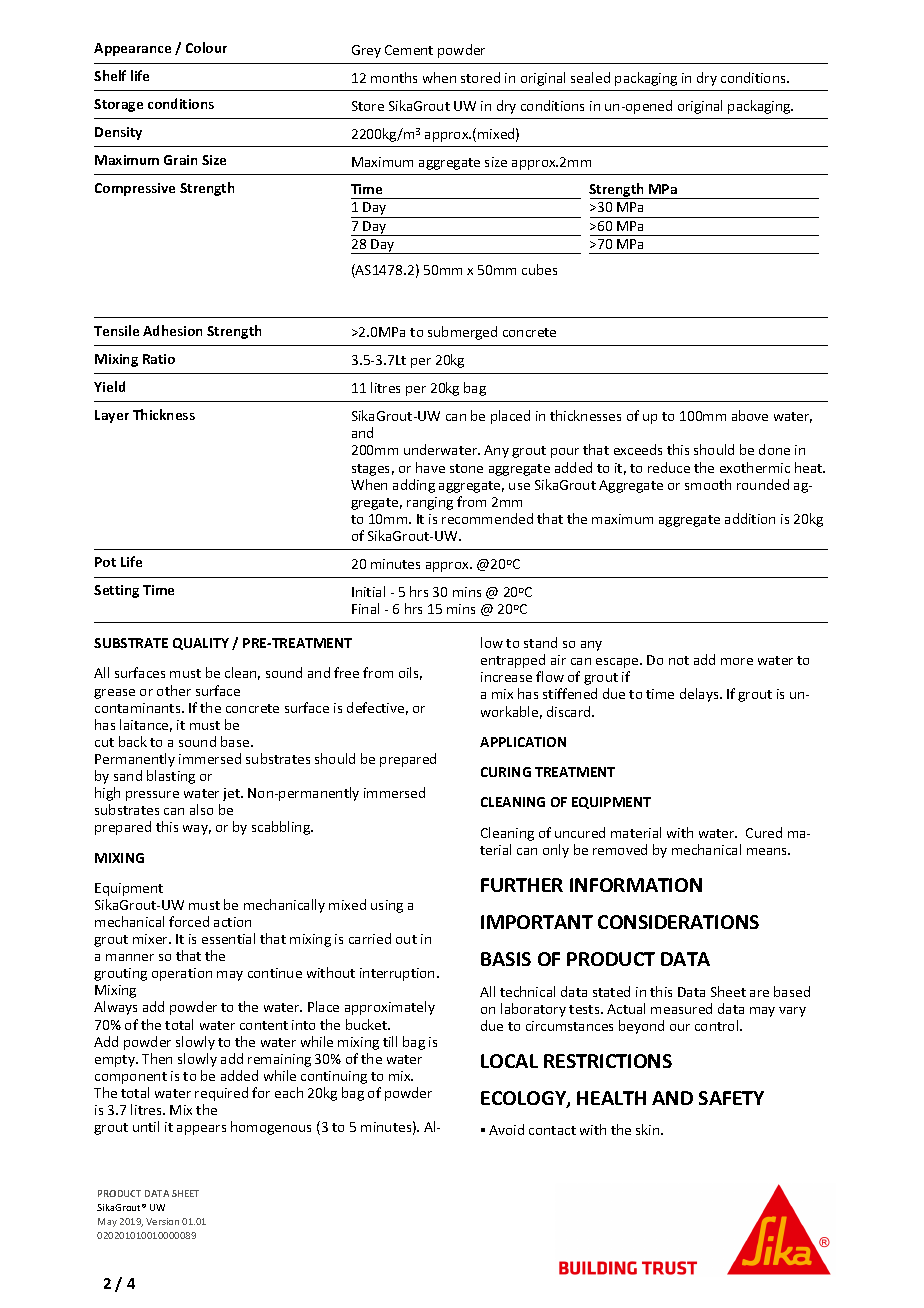  Describe the element at coordinates (409, 50) in the screenshot. I see `Cement` at that location.
